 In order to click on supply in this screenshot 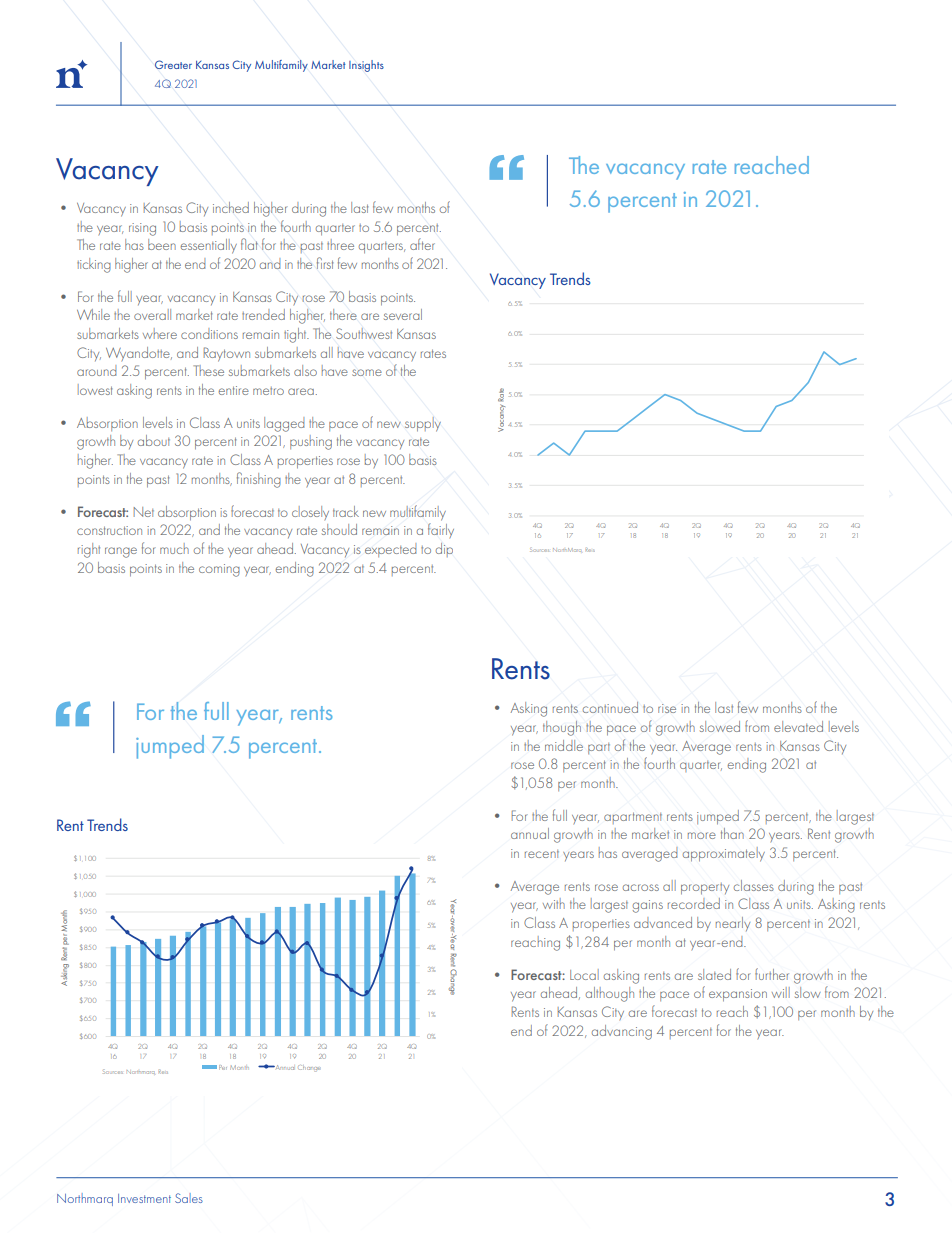, I will do `click(423, 424)`.
